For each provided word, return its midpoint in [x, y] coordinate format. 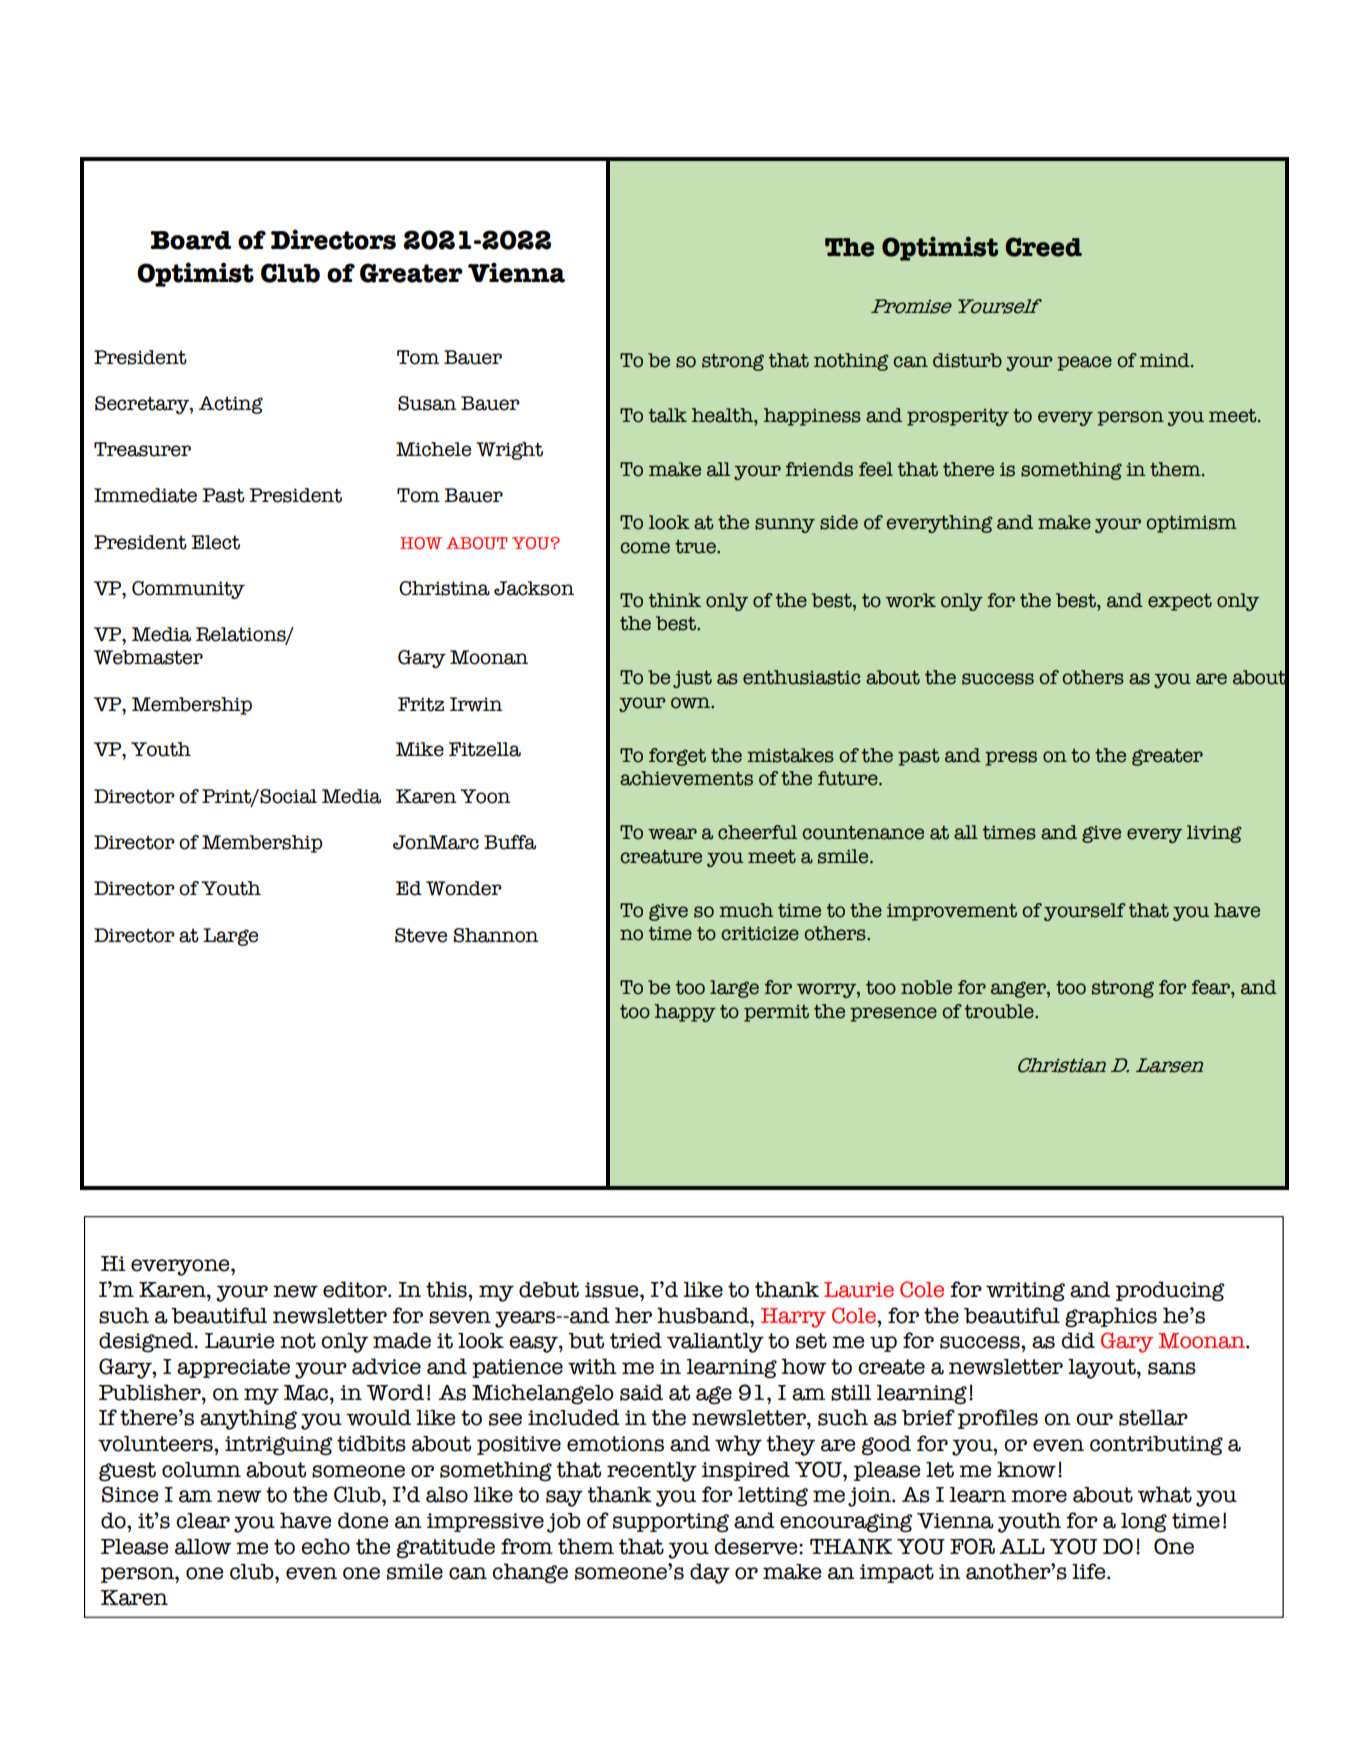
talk [668, 415]
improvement [952, 912]
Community [188, 590]
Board [190, 240]
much [746, 910]
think [675, 600]
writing [1025, 1292]
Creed [1043, 247]
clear [203, 1521]
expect [1180, 602]
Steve [421, 935]
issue [613, 1290]
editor [356, 1289]
